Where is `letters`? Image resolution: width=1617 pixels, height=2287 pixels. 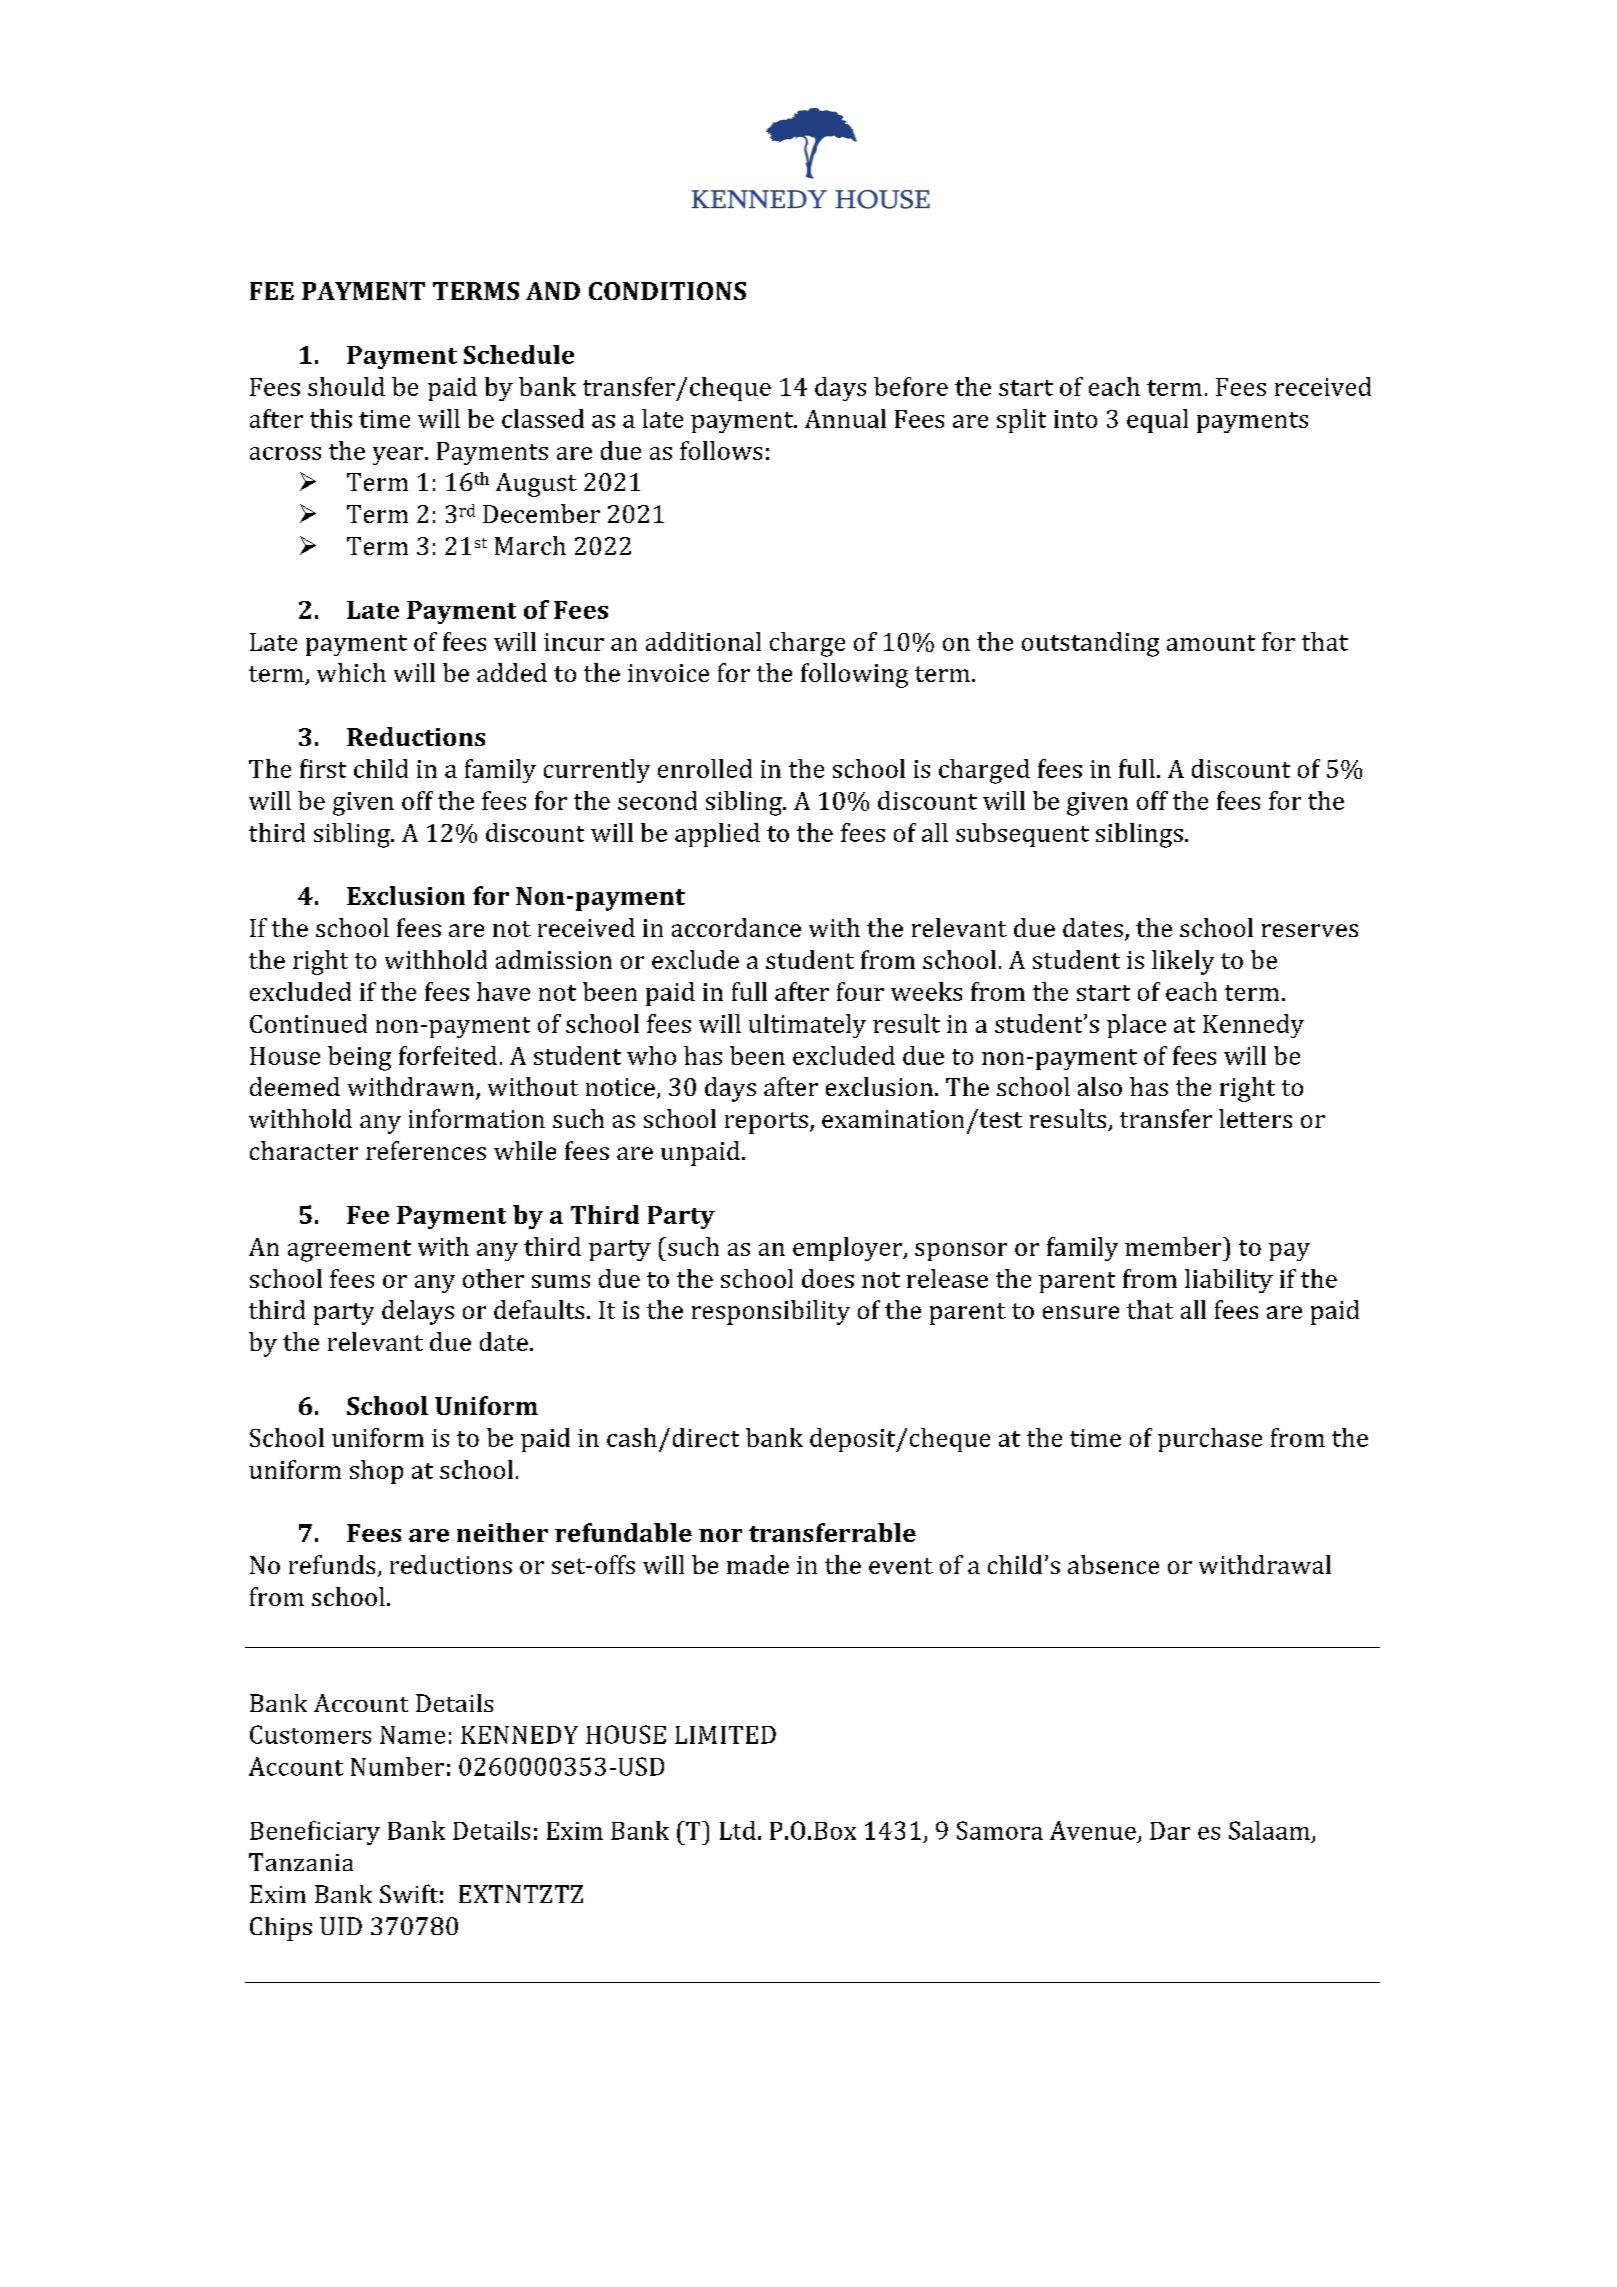 letters is located at coordinates (1255, 1118).
